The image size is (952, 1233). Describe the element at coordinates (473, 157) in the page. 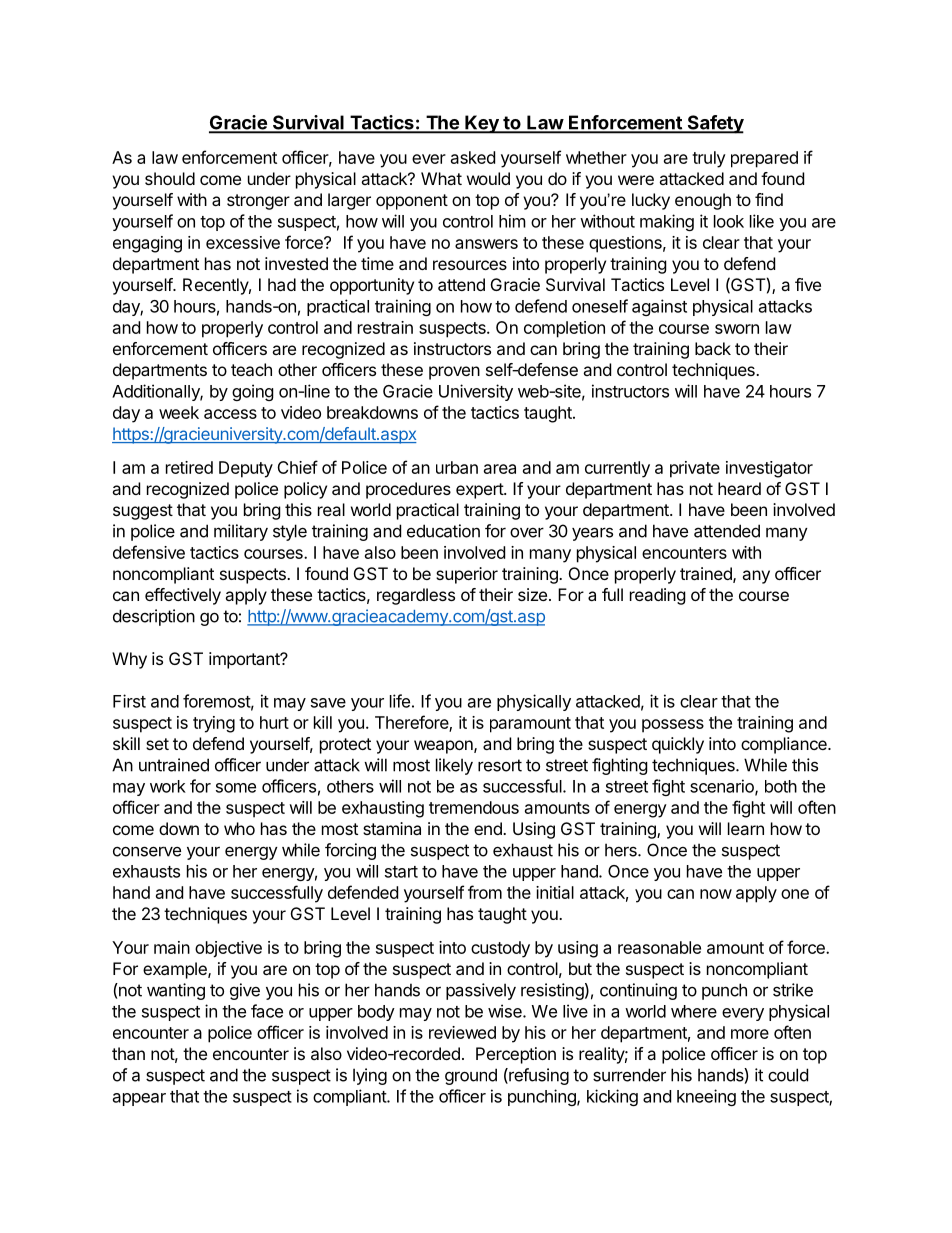

I see `asked` at that location.
